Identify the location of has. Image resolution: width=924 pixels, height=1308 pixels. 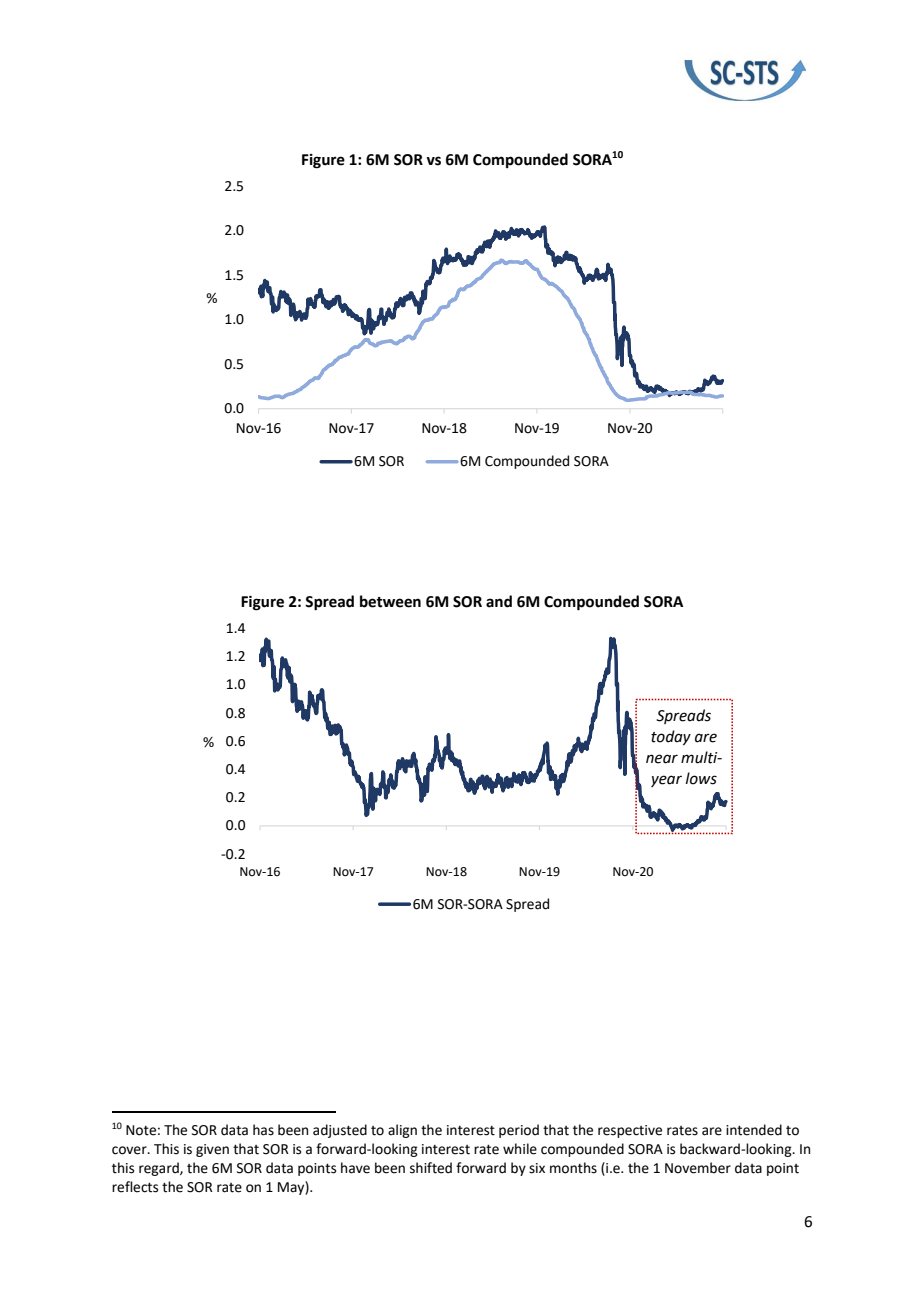
(263, 1130).
